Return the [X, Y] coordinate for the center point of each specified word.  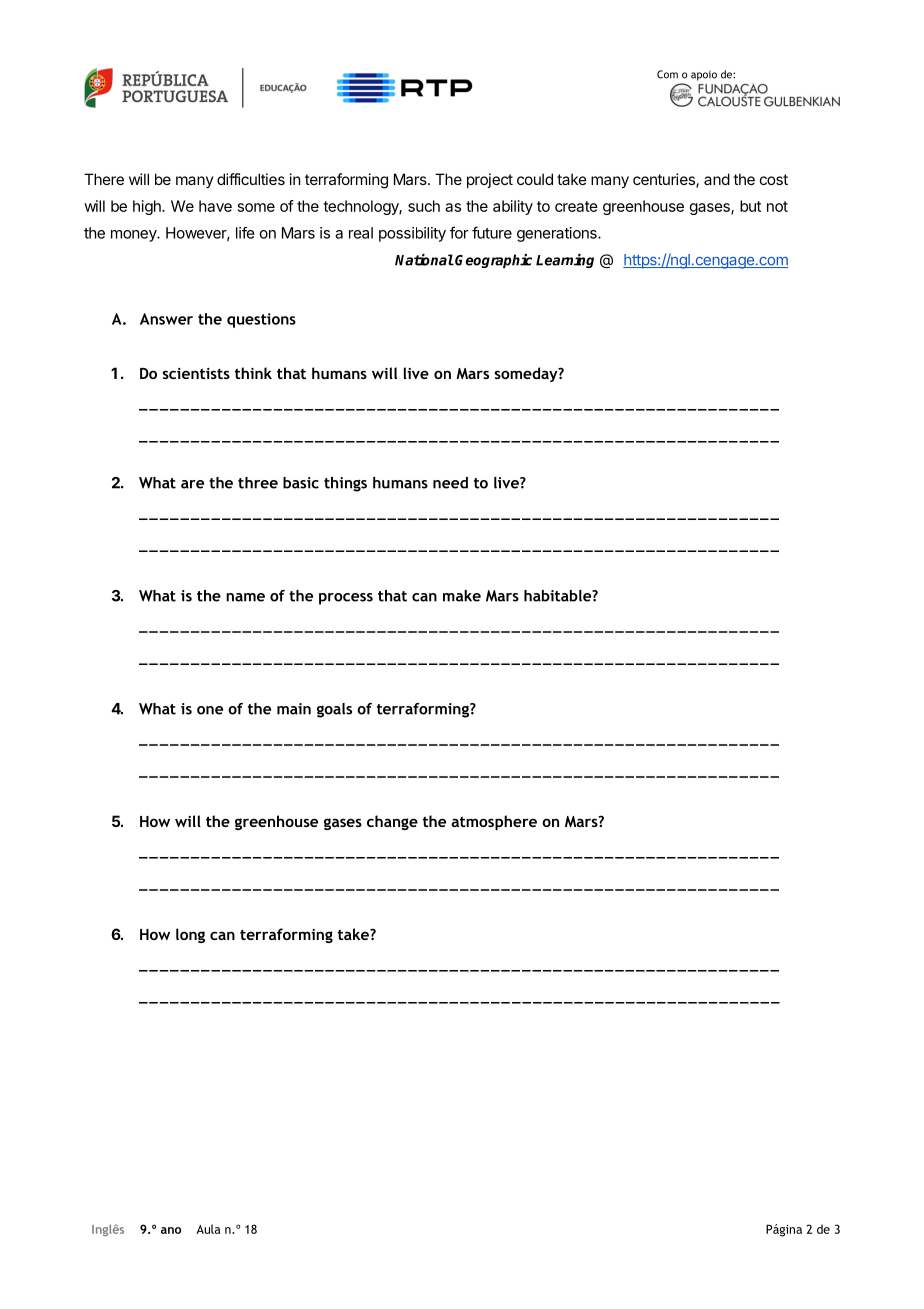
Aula [208, 1229]
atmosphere [494, 822]
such [424, 206]
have [215, 206]
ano [171, 1230]
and [717, 179]
